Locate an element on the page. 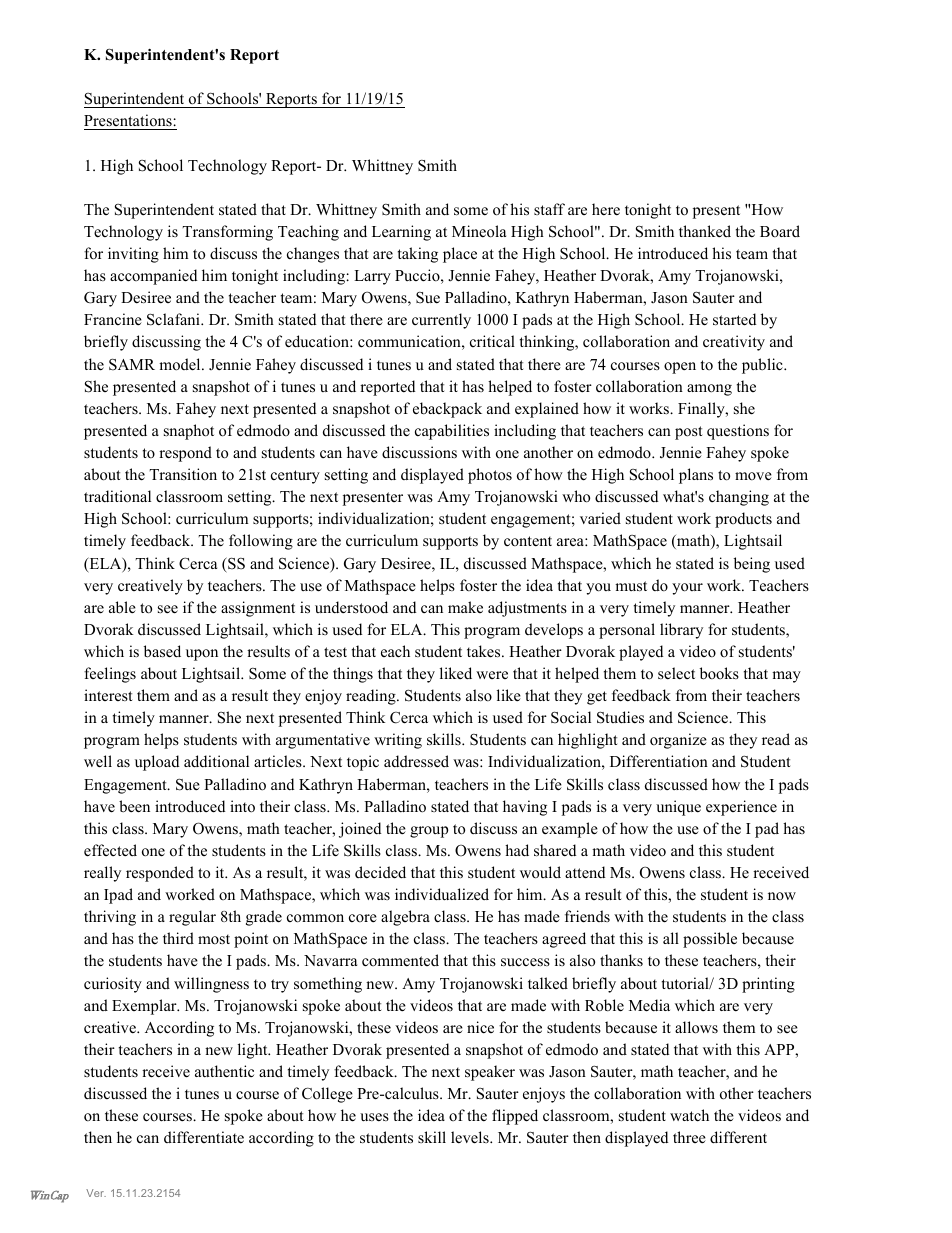 The width and height of the page is (952, 1233). thanked is located at coordinates (705, 231).
